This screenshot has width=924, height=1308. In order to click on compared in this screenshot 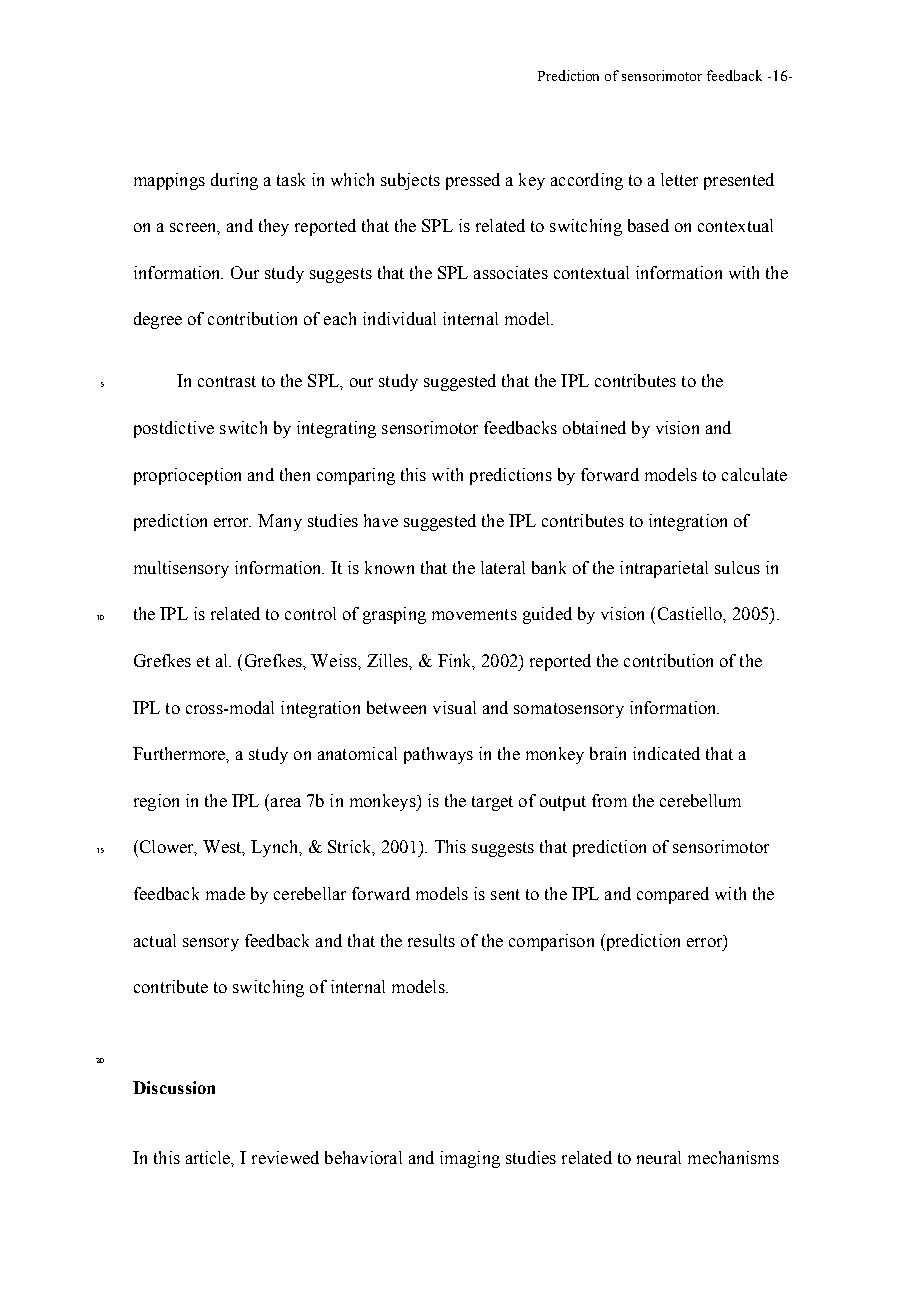, I will do `click(673, 895)`.
